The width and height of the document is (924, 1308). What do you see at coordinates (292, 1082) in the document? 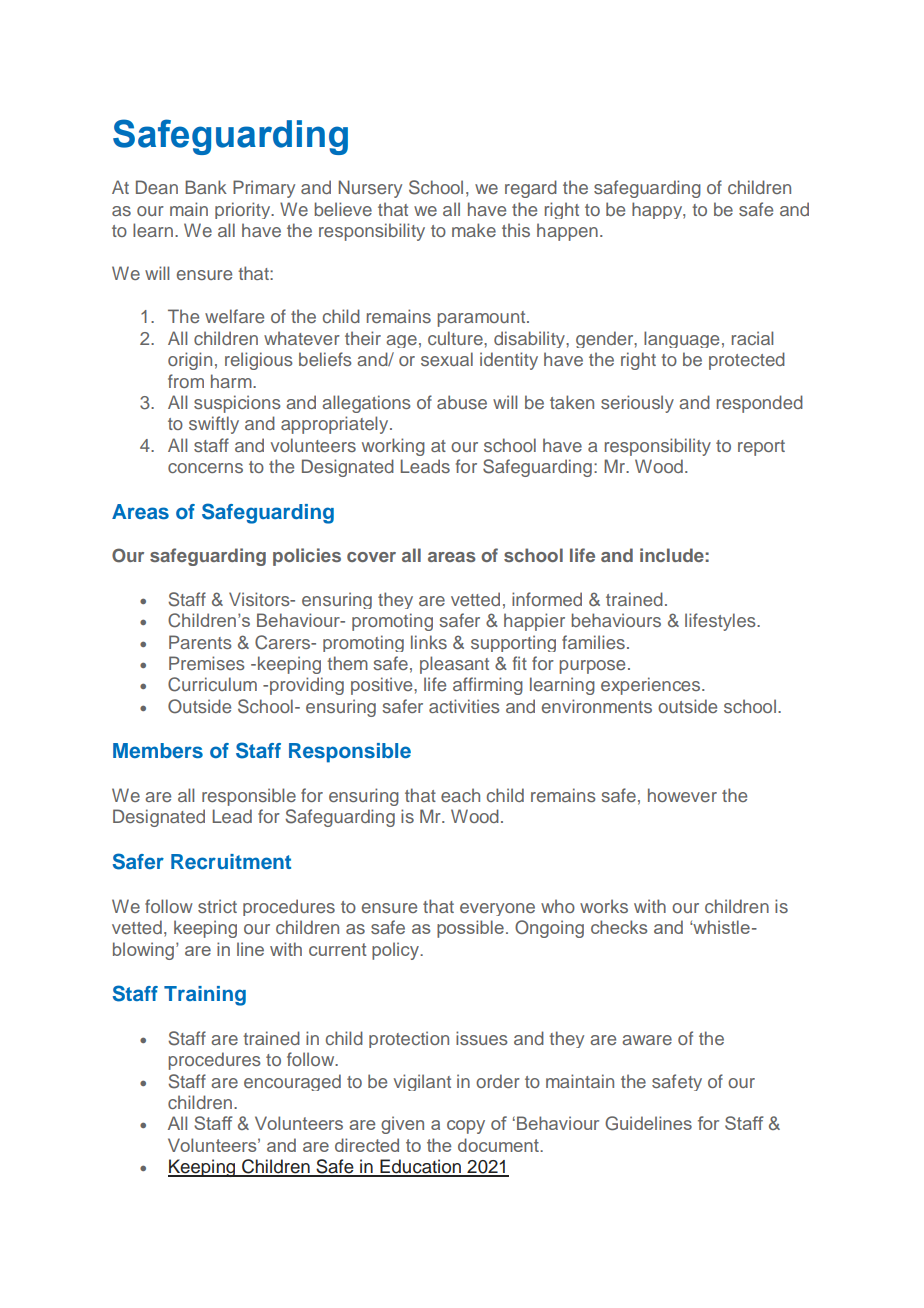
I see `encouraged` at bounding box center [292, 1082].
